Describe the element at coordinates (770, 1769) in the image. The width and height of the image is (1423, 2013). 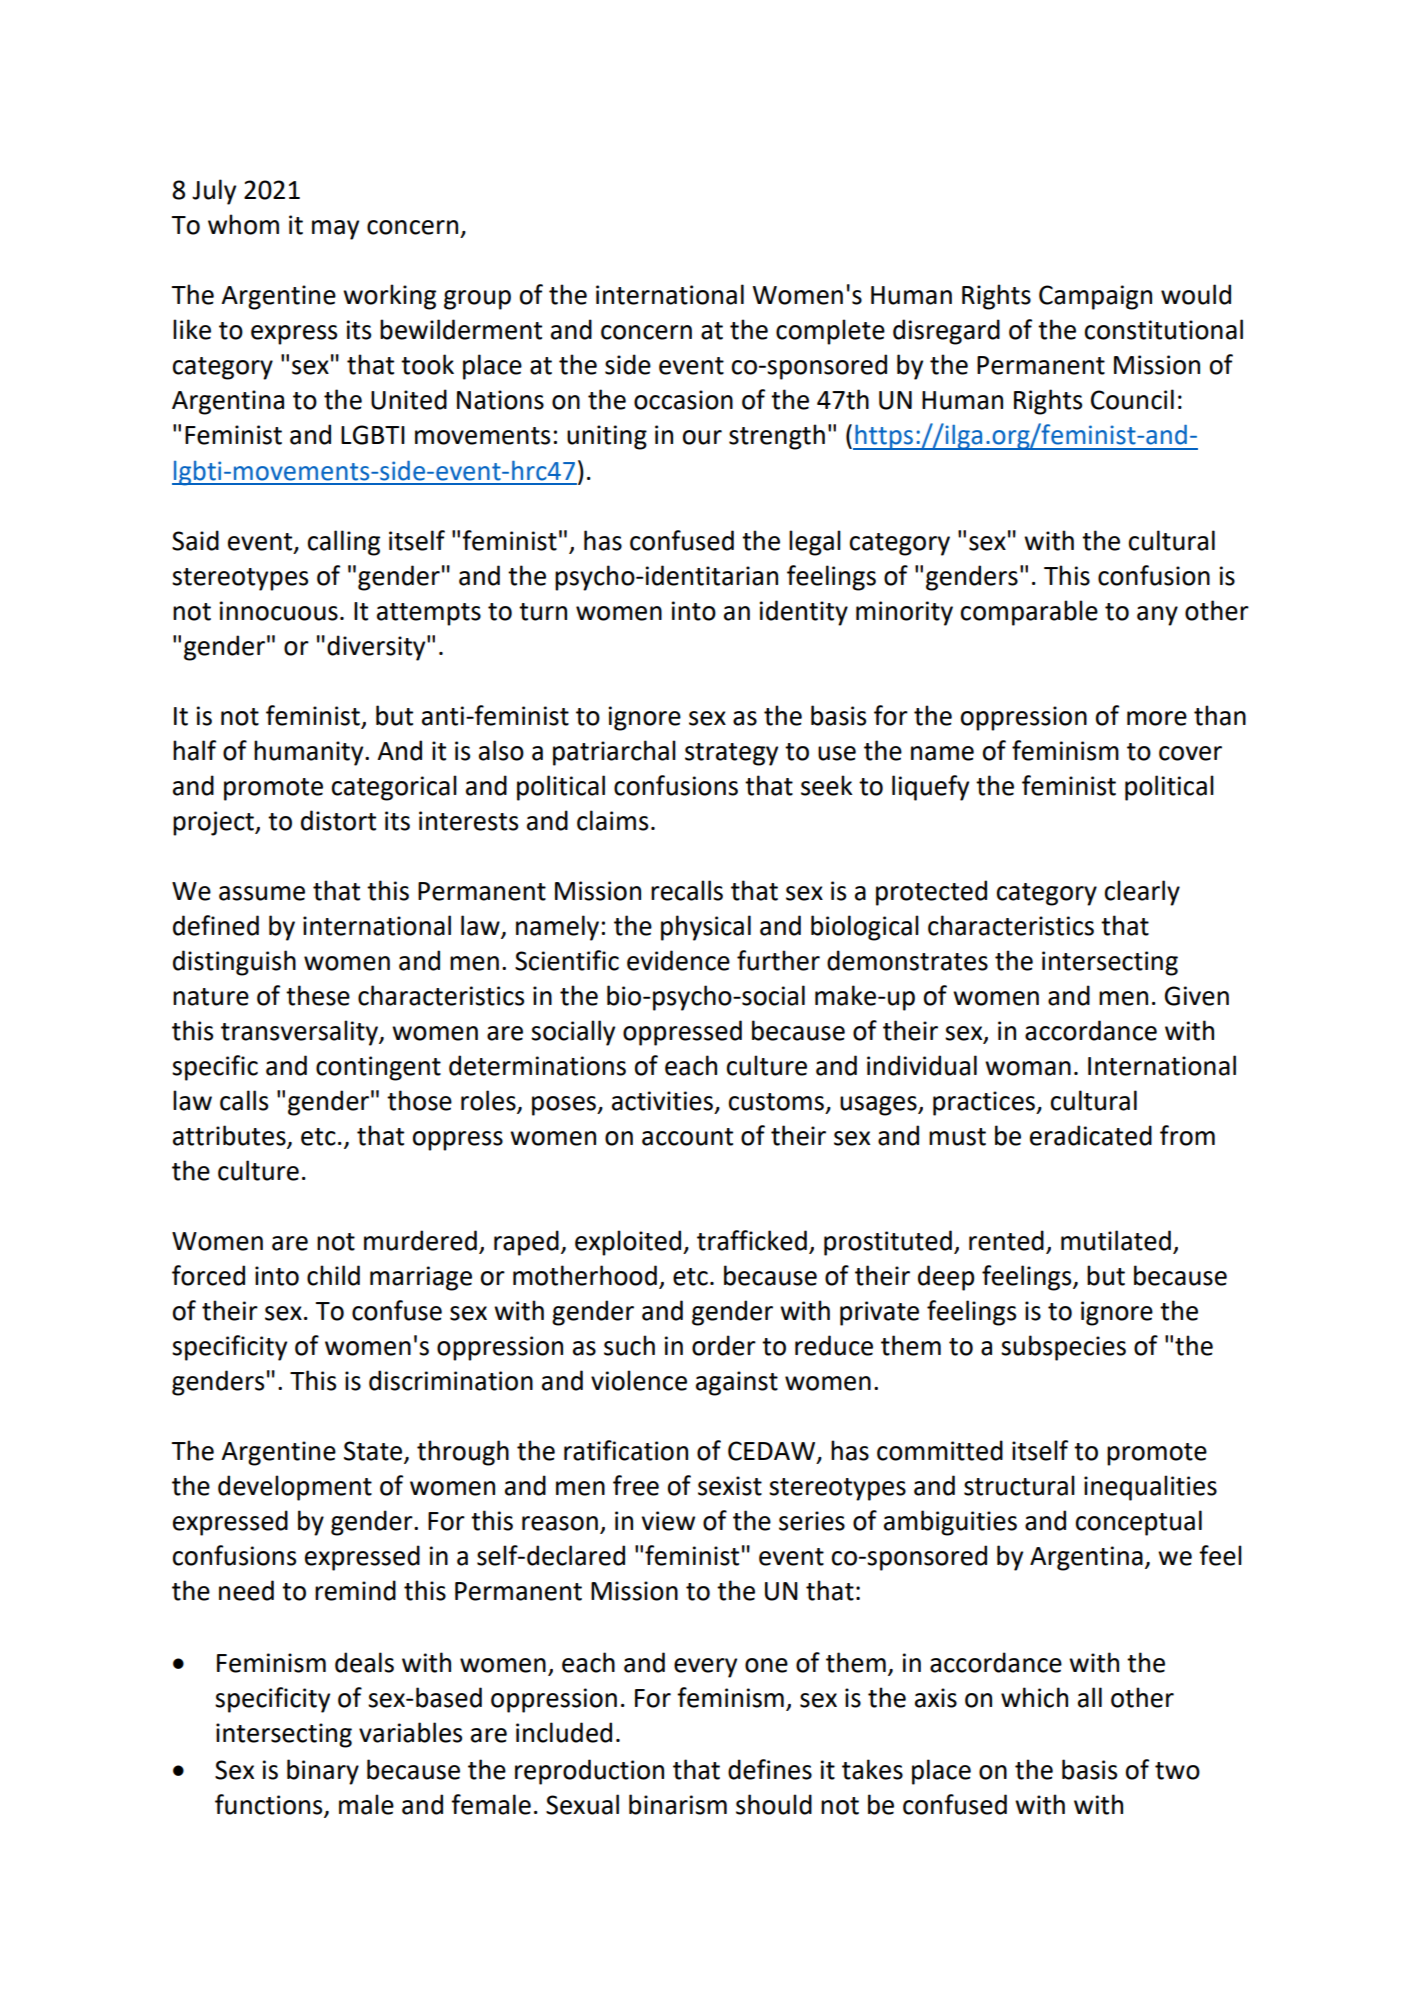
I see `defines` at that location.
